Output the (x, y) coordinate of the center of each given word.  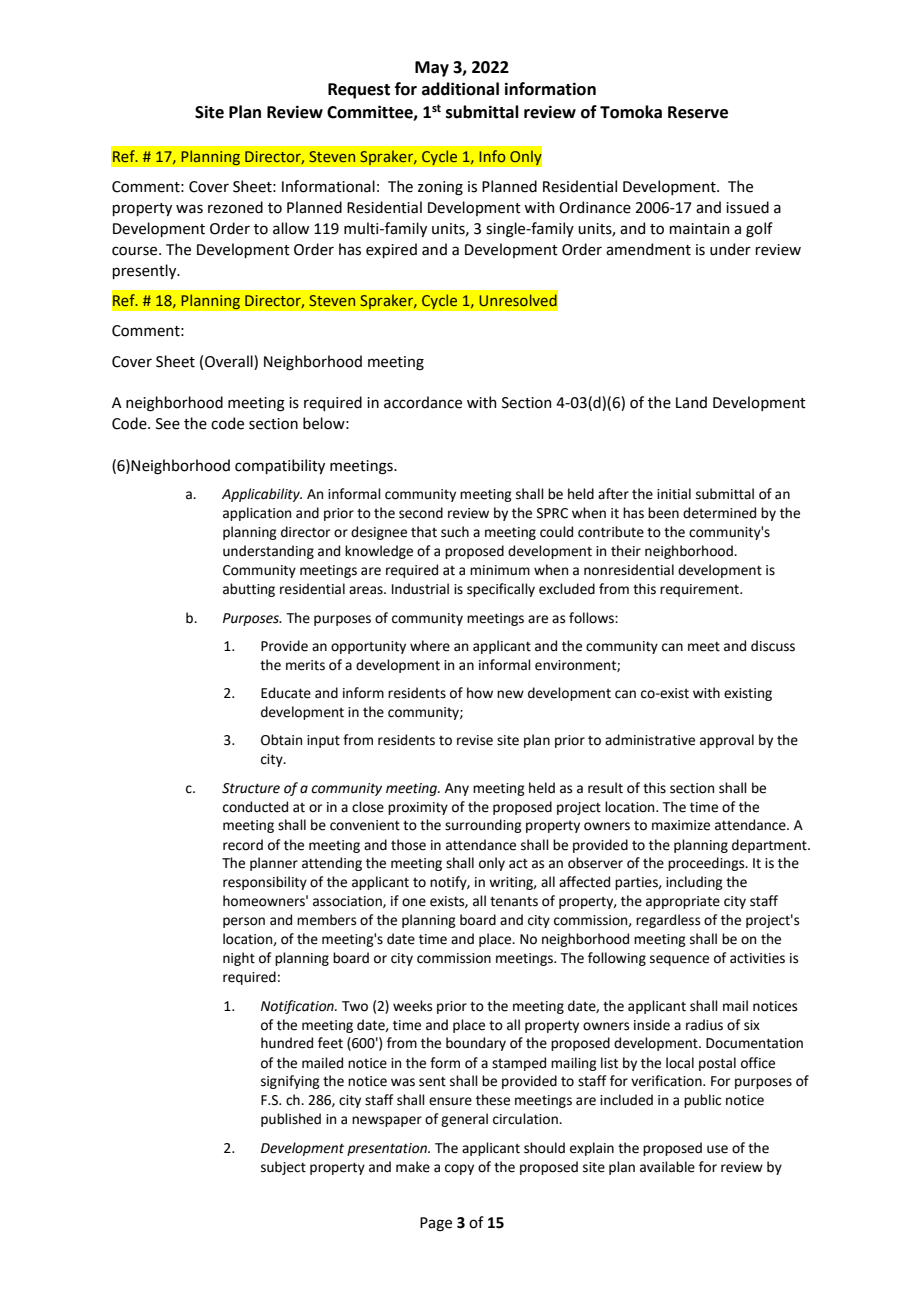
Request (359, 91)
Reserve (698, 112)
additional (460, 89)
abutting (249, 590)
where (430, 646)
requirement (700, 590)
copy (459, 1169)
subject (283, 1168)
